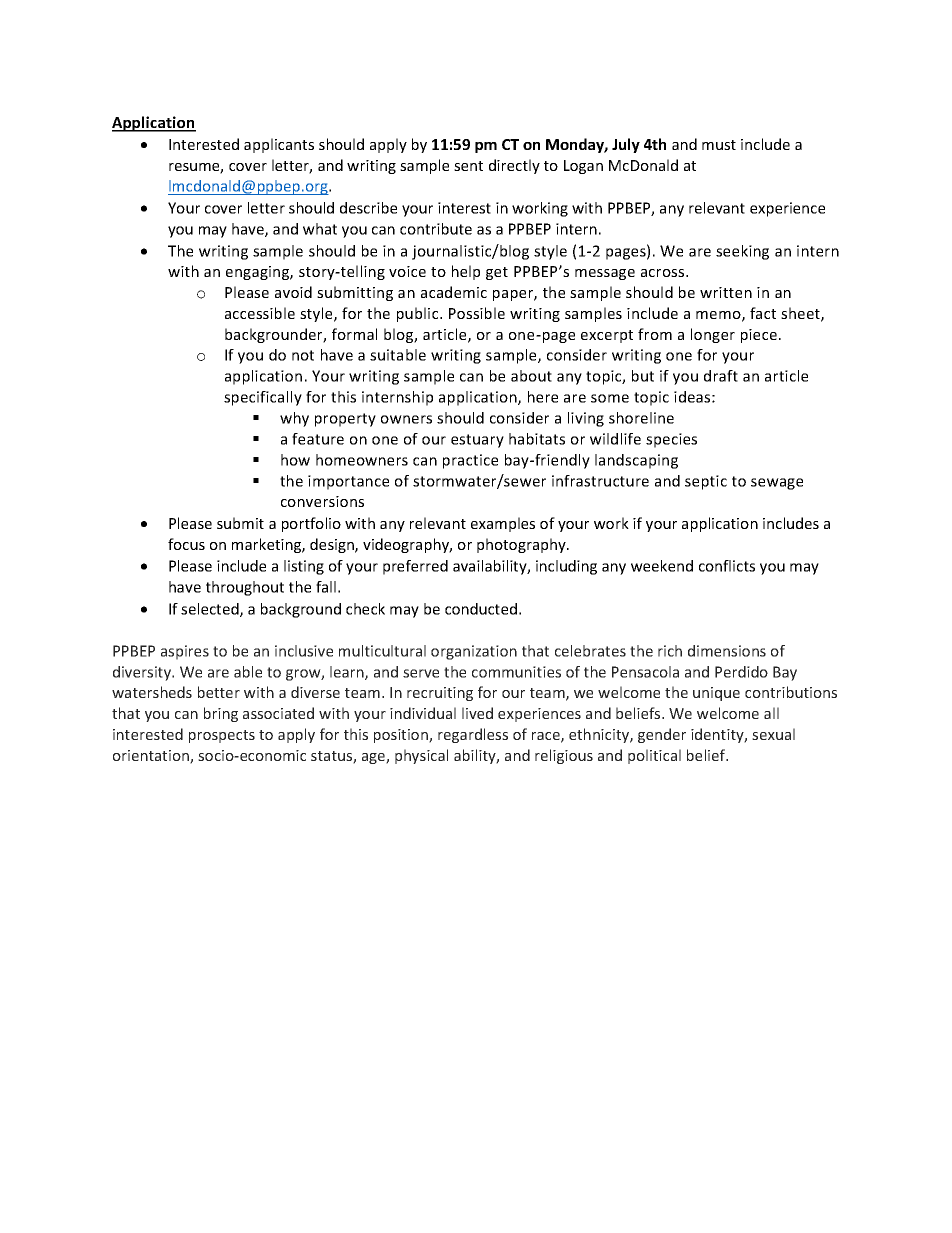  I want to click on prospects, so click(222, 736).
